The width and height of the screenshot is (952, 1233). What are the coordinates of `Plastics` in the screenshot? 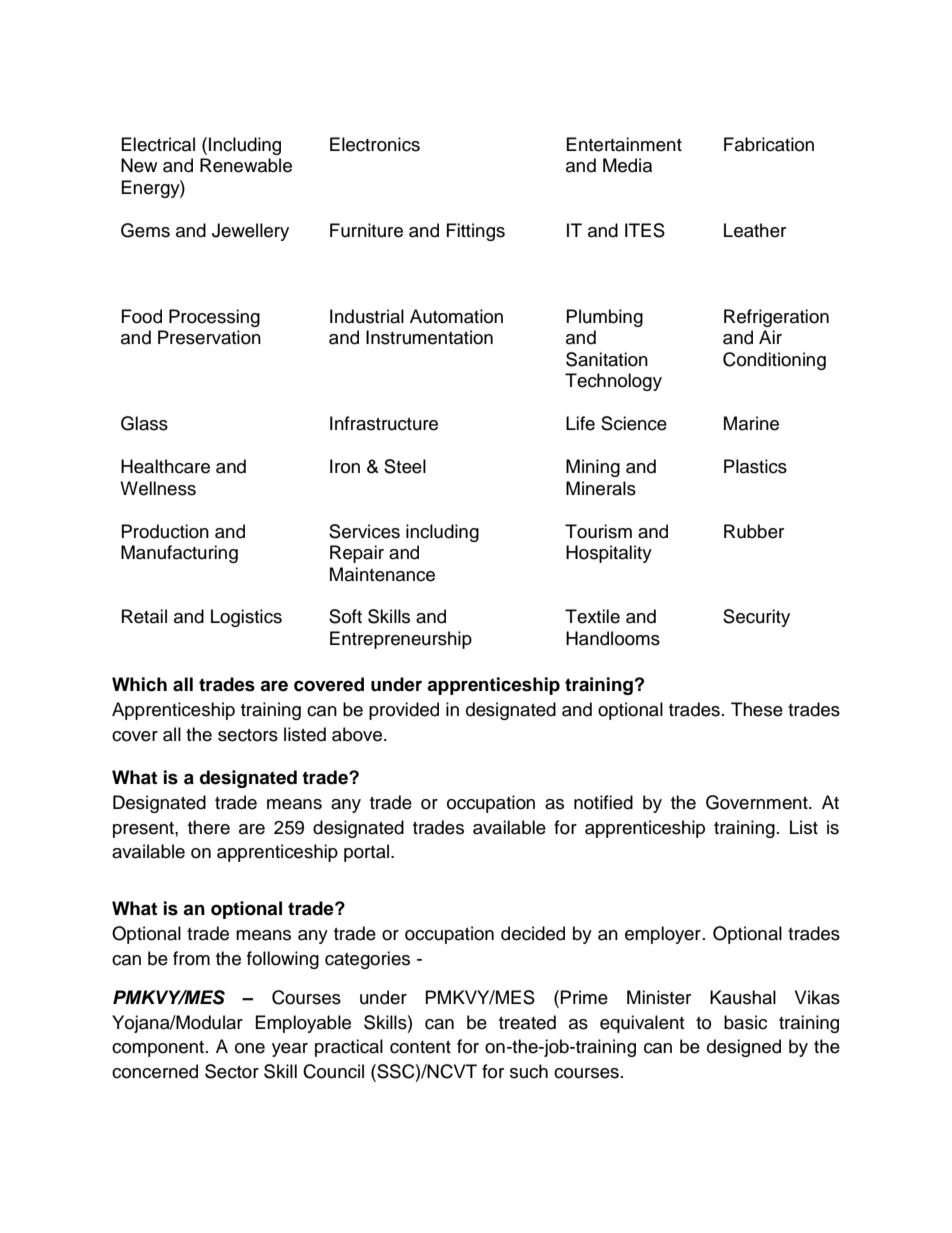 It's located at (755, 466).
